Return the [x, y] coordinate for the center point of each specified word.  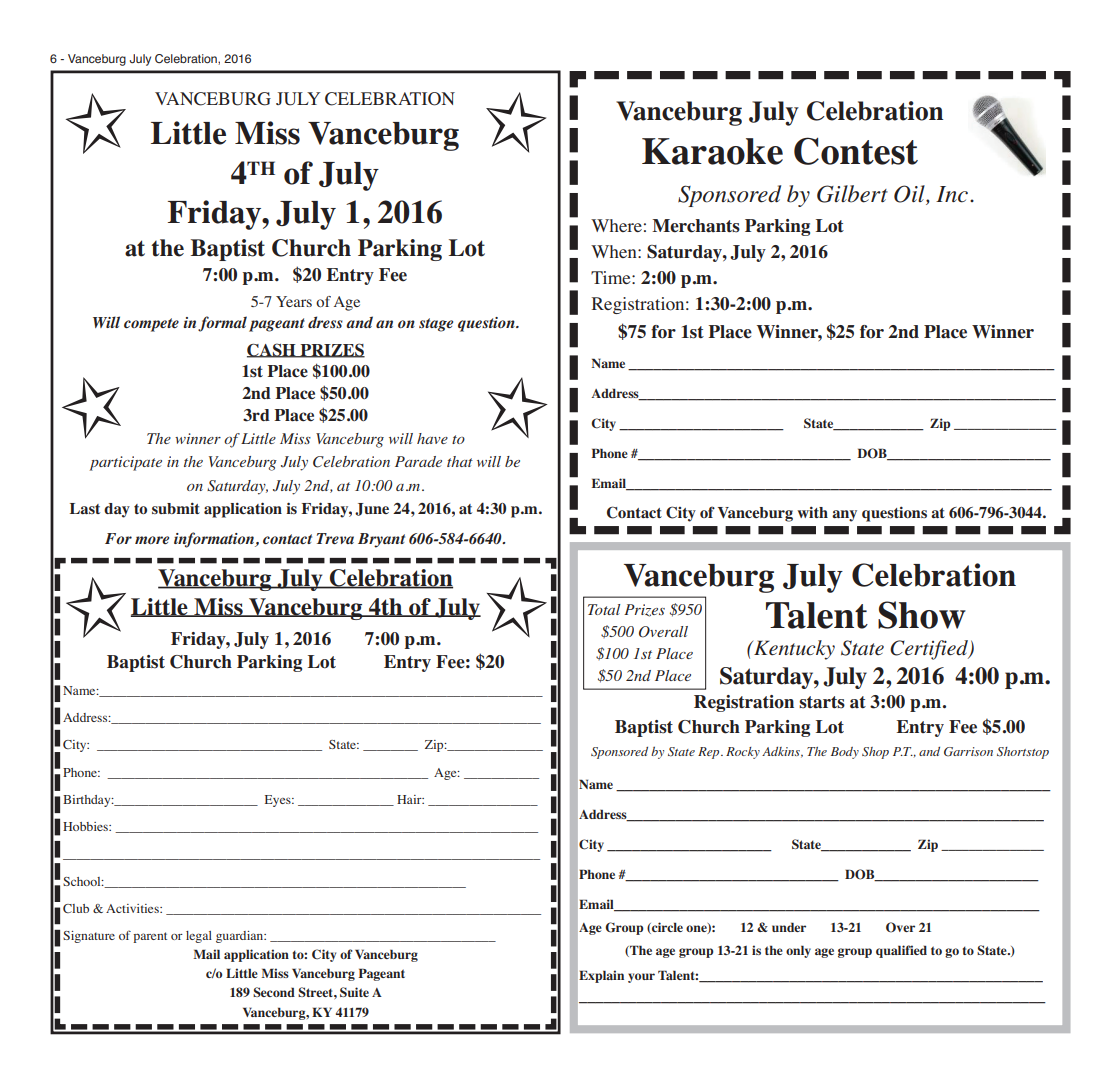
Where [616, 225]
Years [294, 301]
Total [604, 609]
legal [199, 937]
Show [922, 615]
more [152, 540]
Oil [910, 195]
